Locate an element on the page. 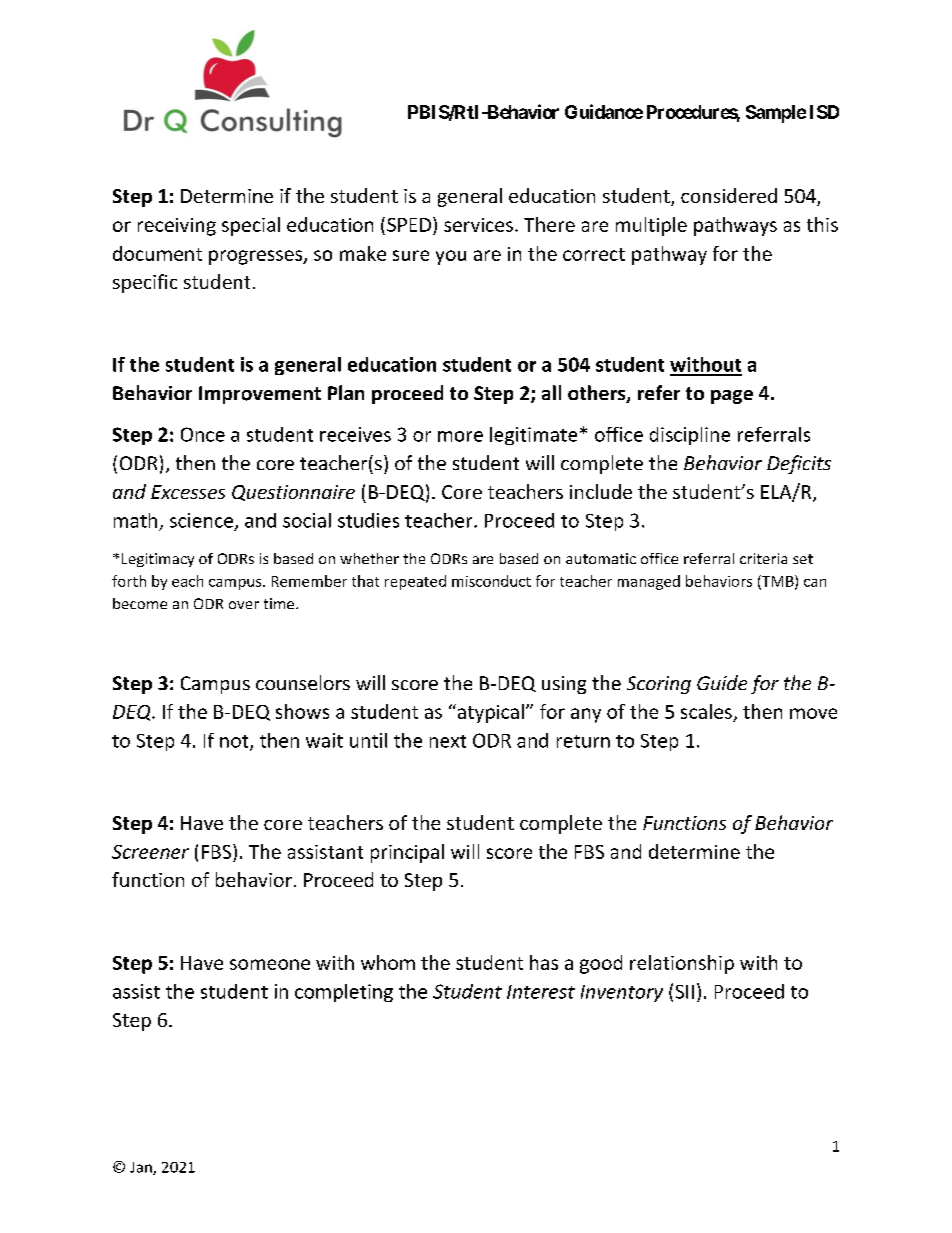 The height and width of the document is (1233, 952). not is located at coordinates (235, 742).
